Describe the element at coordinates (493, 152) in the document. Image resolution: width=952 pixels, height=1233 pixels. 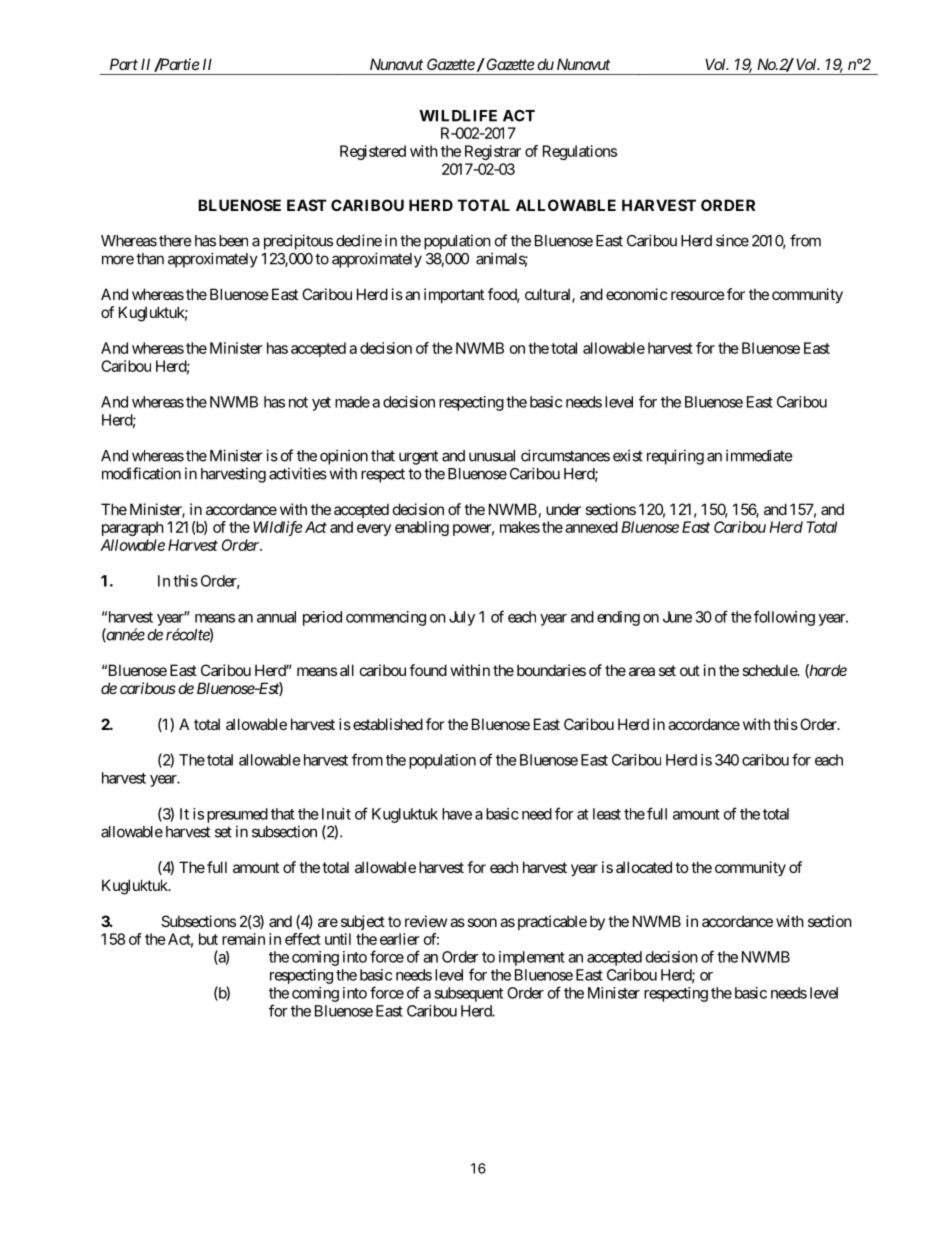
I see `Registrar` at that location.
